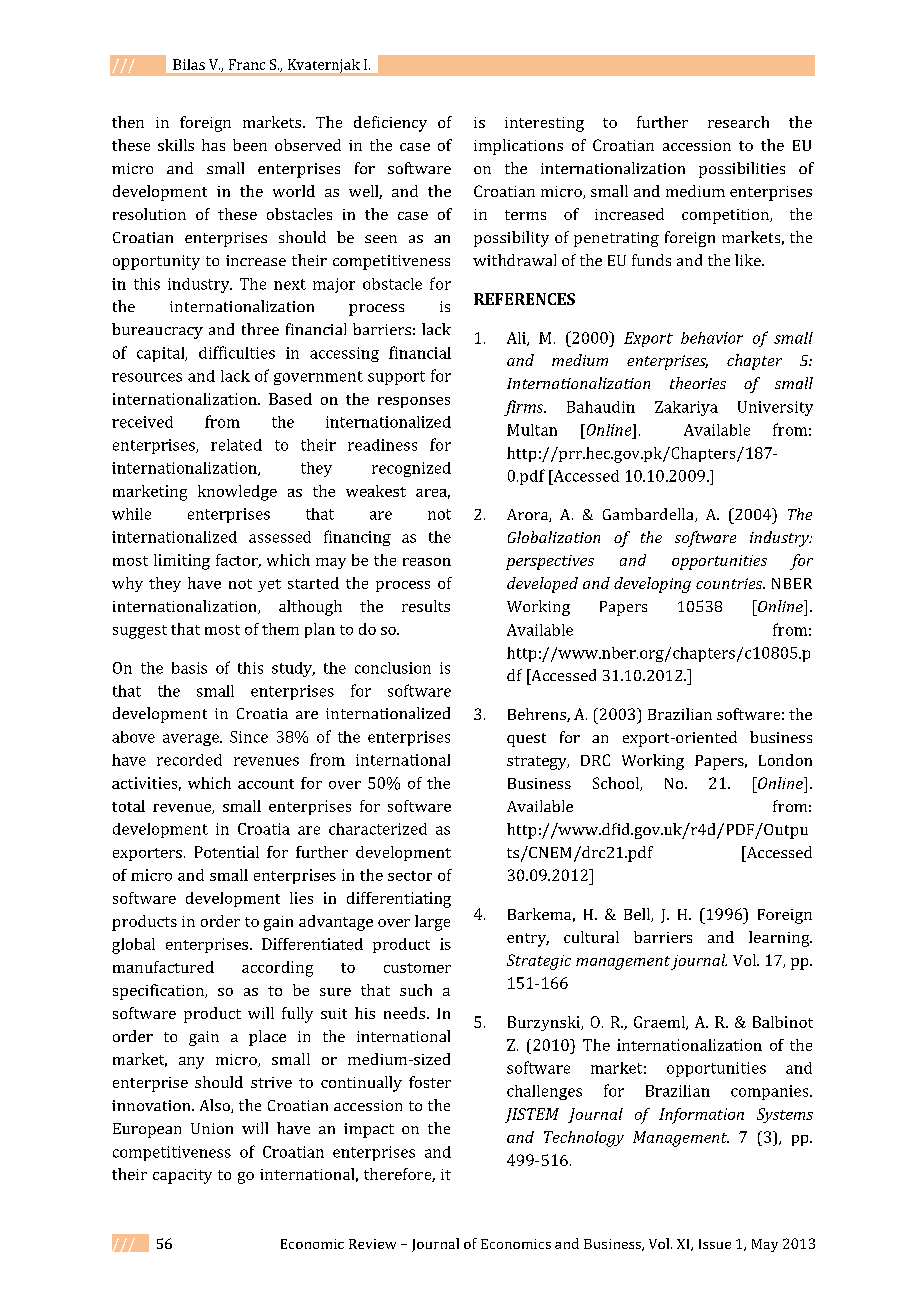 The height and width of the image is (1308, 924). What do you see at coordinates (372, 1244) in the image?
I see `Review` at bounding box center [372, 1244].
